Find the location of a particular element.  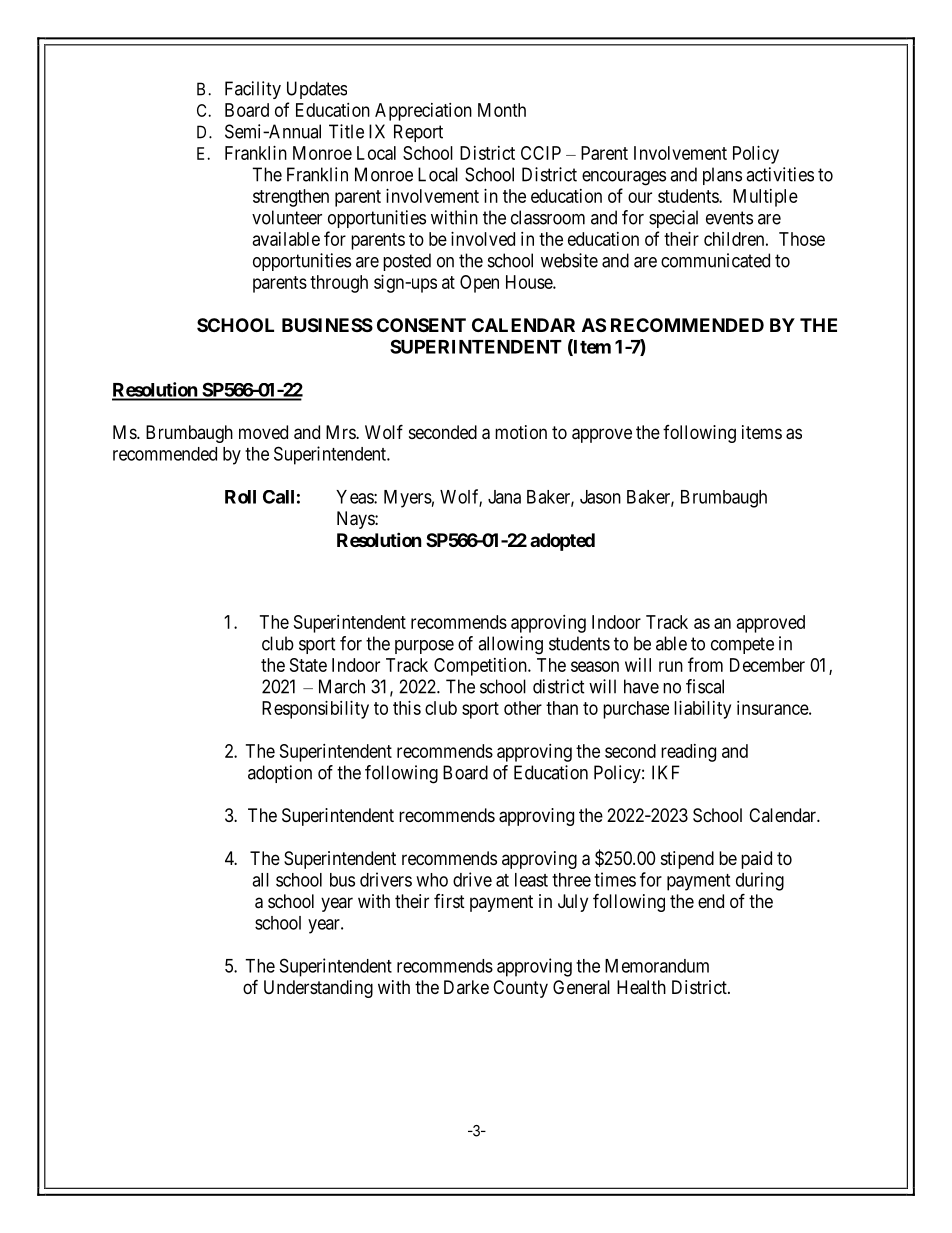

plans is located at coordinates (722, 176).
